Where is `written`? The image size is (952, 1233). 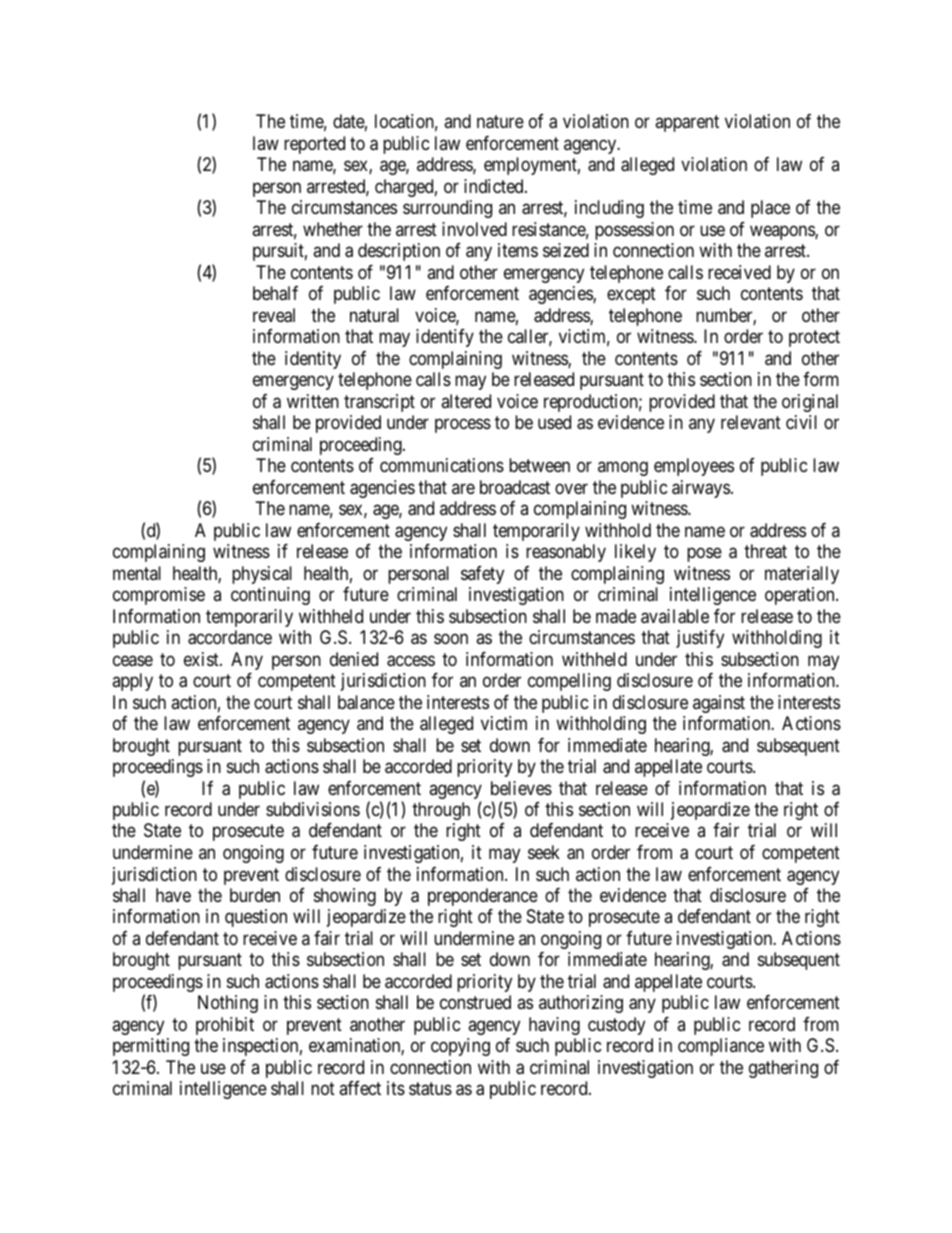 written is located at coordinates (313, 401).
